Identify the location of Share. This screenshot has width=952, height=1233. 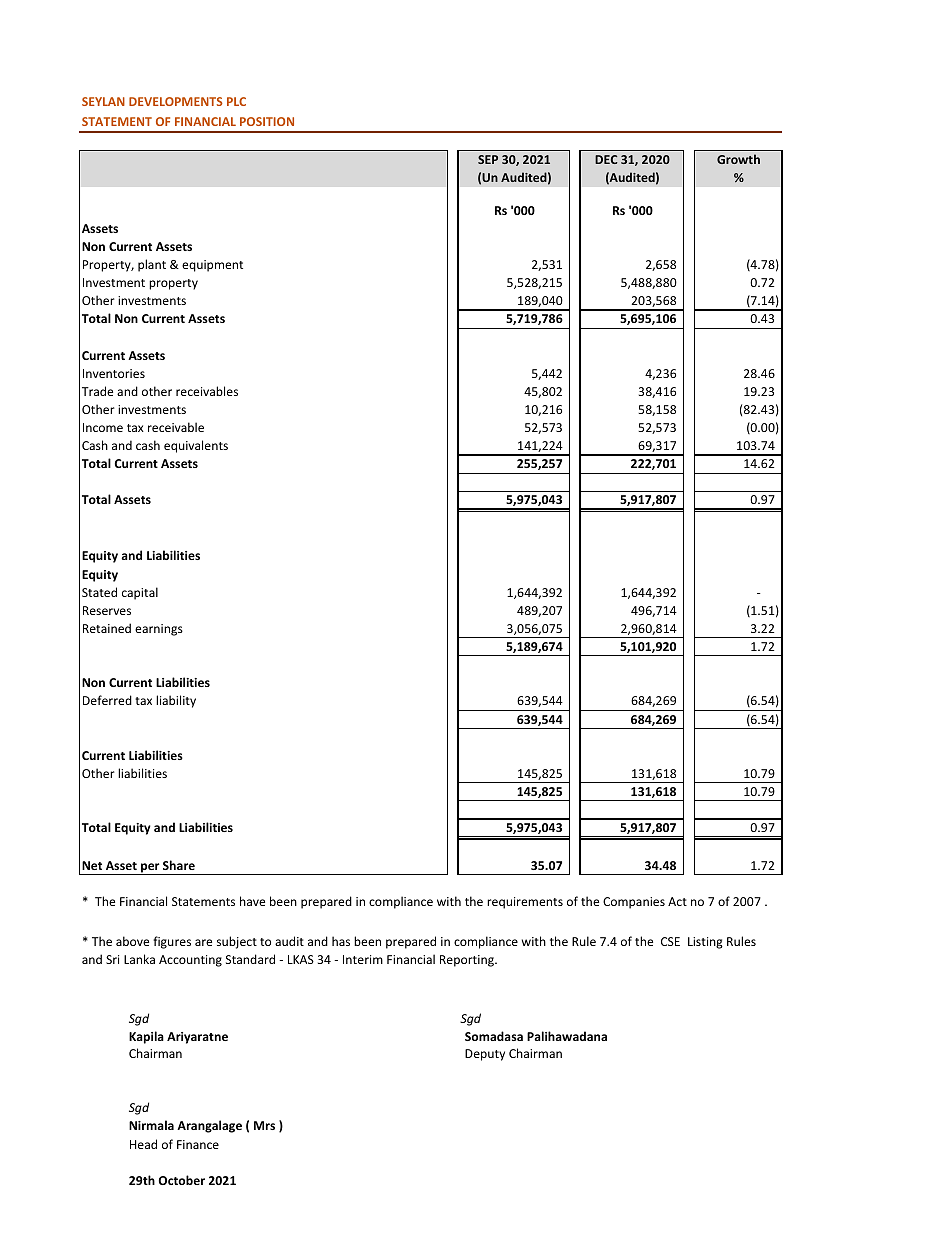
(179, 865).
